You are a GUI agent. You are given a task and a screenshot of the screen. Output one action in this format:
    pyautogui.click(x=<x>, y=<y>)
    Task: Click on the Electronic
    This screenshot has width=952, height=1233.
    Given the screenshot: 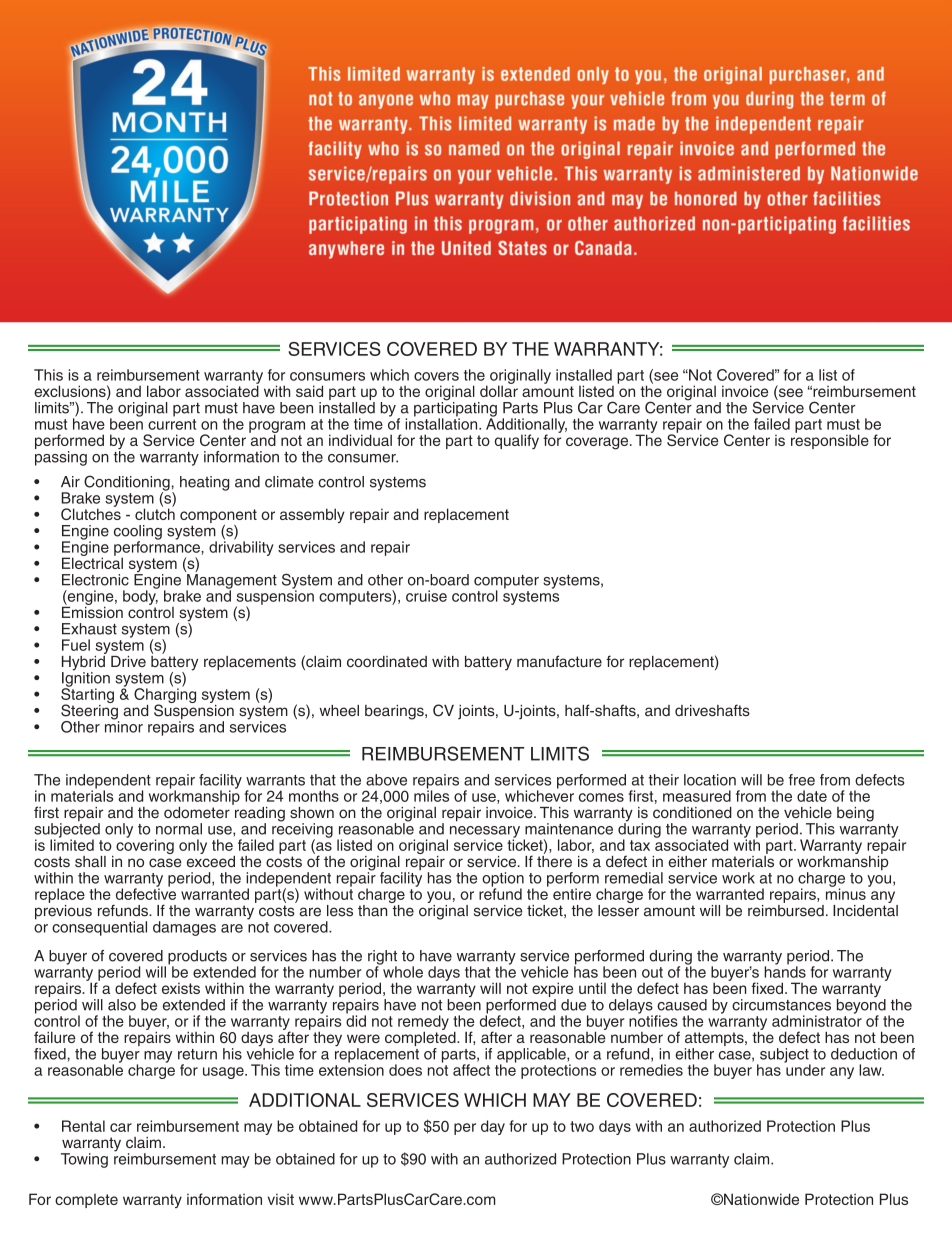 What is the action you would take?
    pyautogui.click(x=95, y=580)
